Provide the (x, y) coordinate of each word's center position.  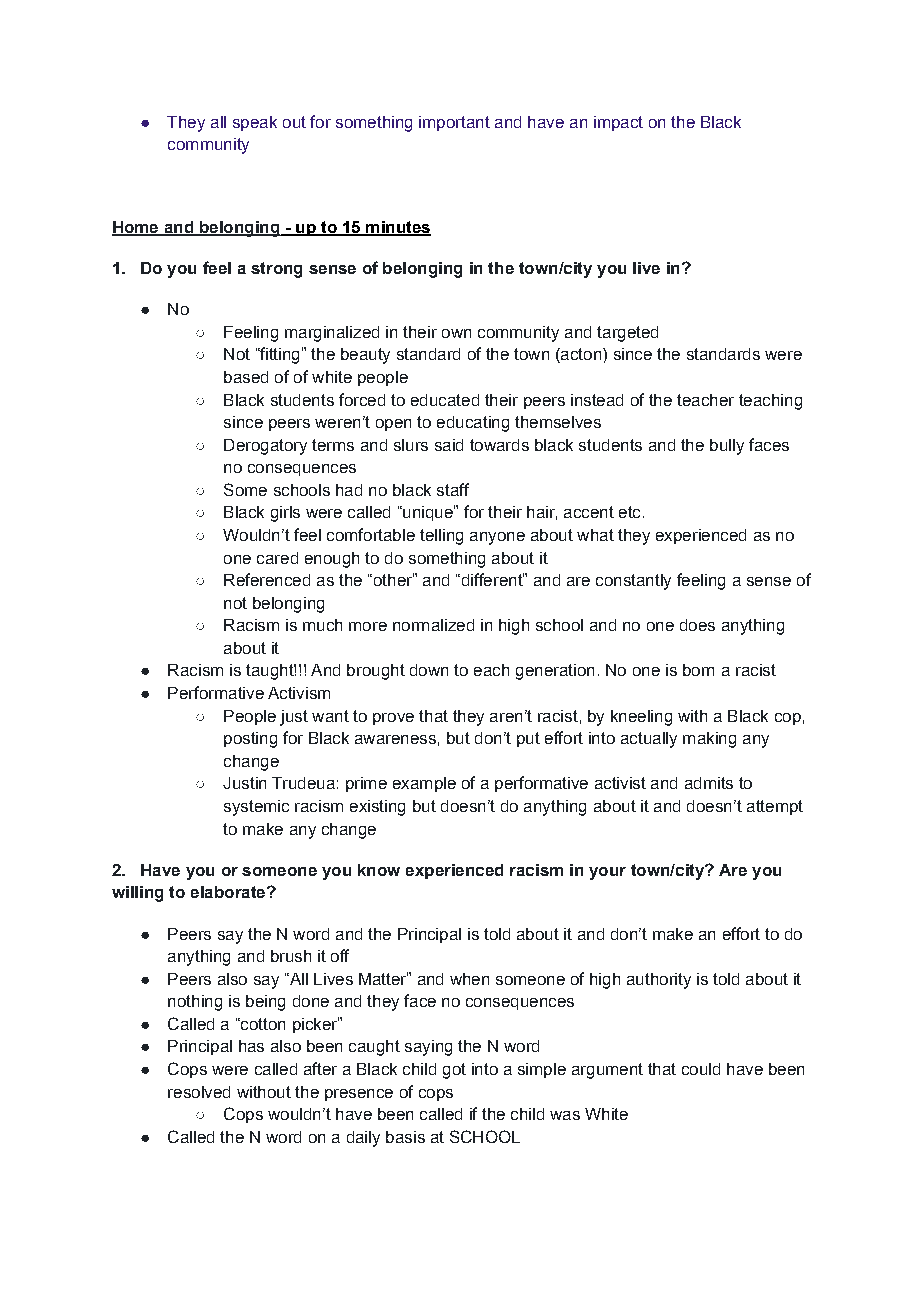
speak (255, 123)
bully (727, 447)
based (246, 377)
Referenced (267, 579)
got (454, 1071)
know (379, 870)
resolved (199, 1092)
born (698, 670)
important (454, 123)
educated (445, 400)
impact (618, 123)
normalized (433, 625)
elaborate (229, 892)
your (607, 873)
